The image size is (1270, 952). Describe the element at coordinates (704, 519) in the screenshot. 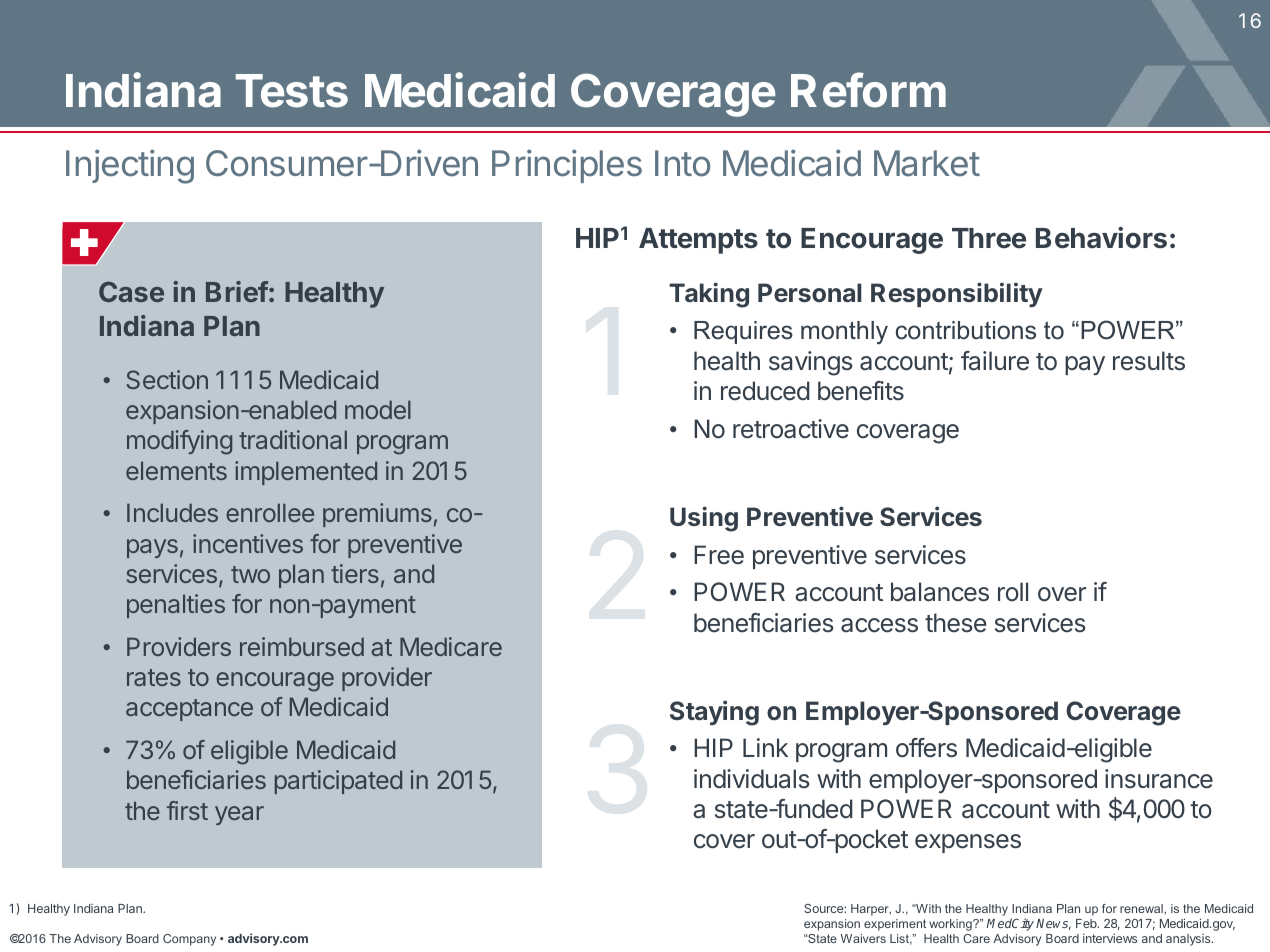

I see `Using` at that location.
